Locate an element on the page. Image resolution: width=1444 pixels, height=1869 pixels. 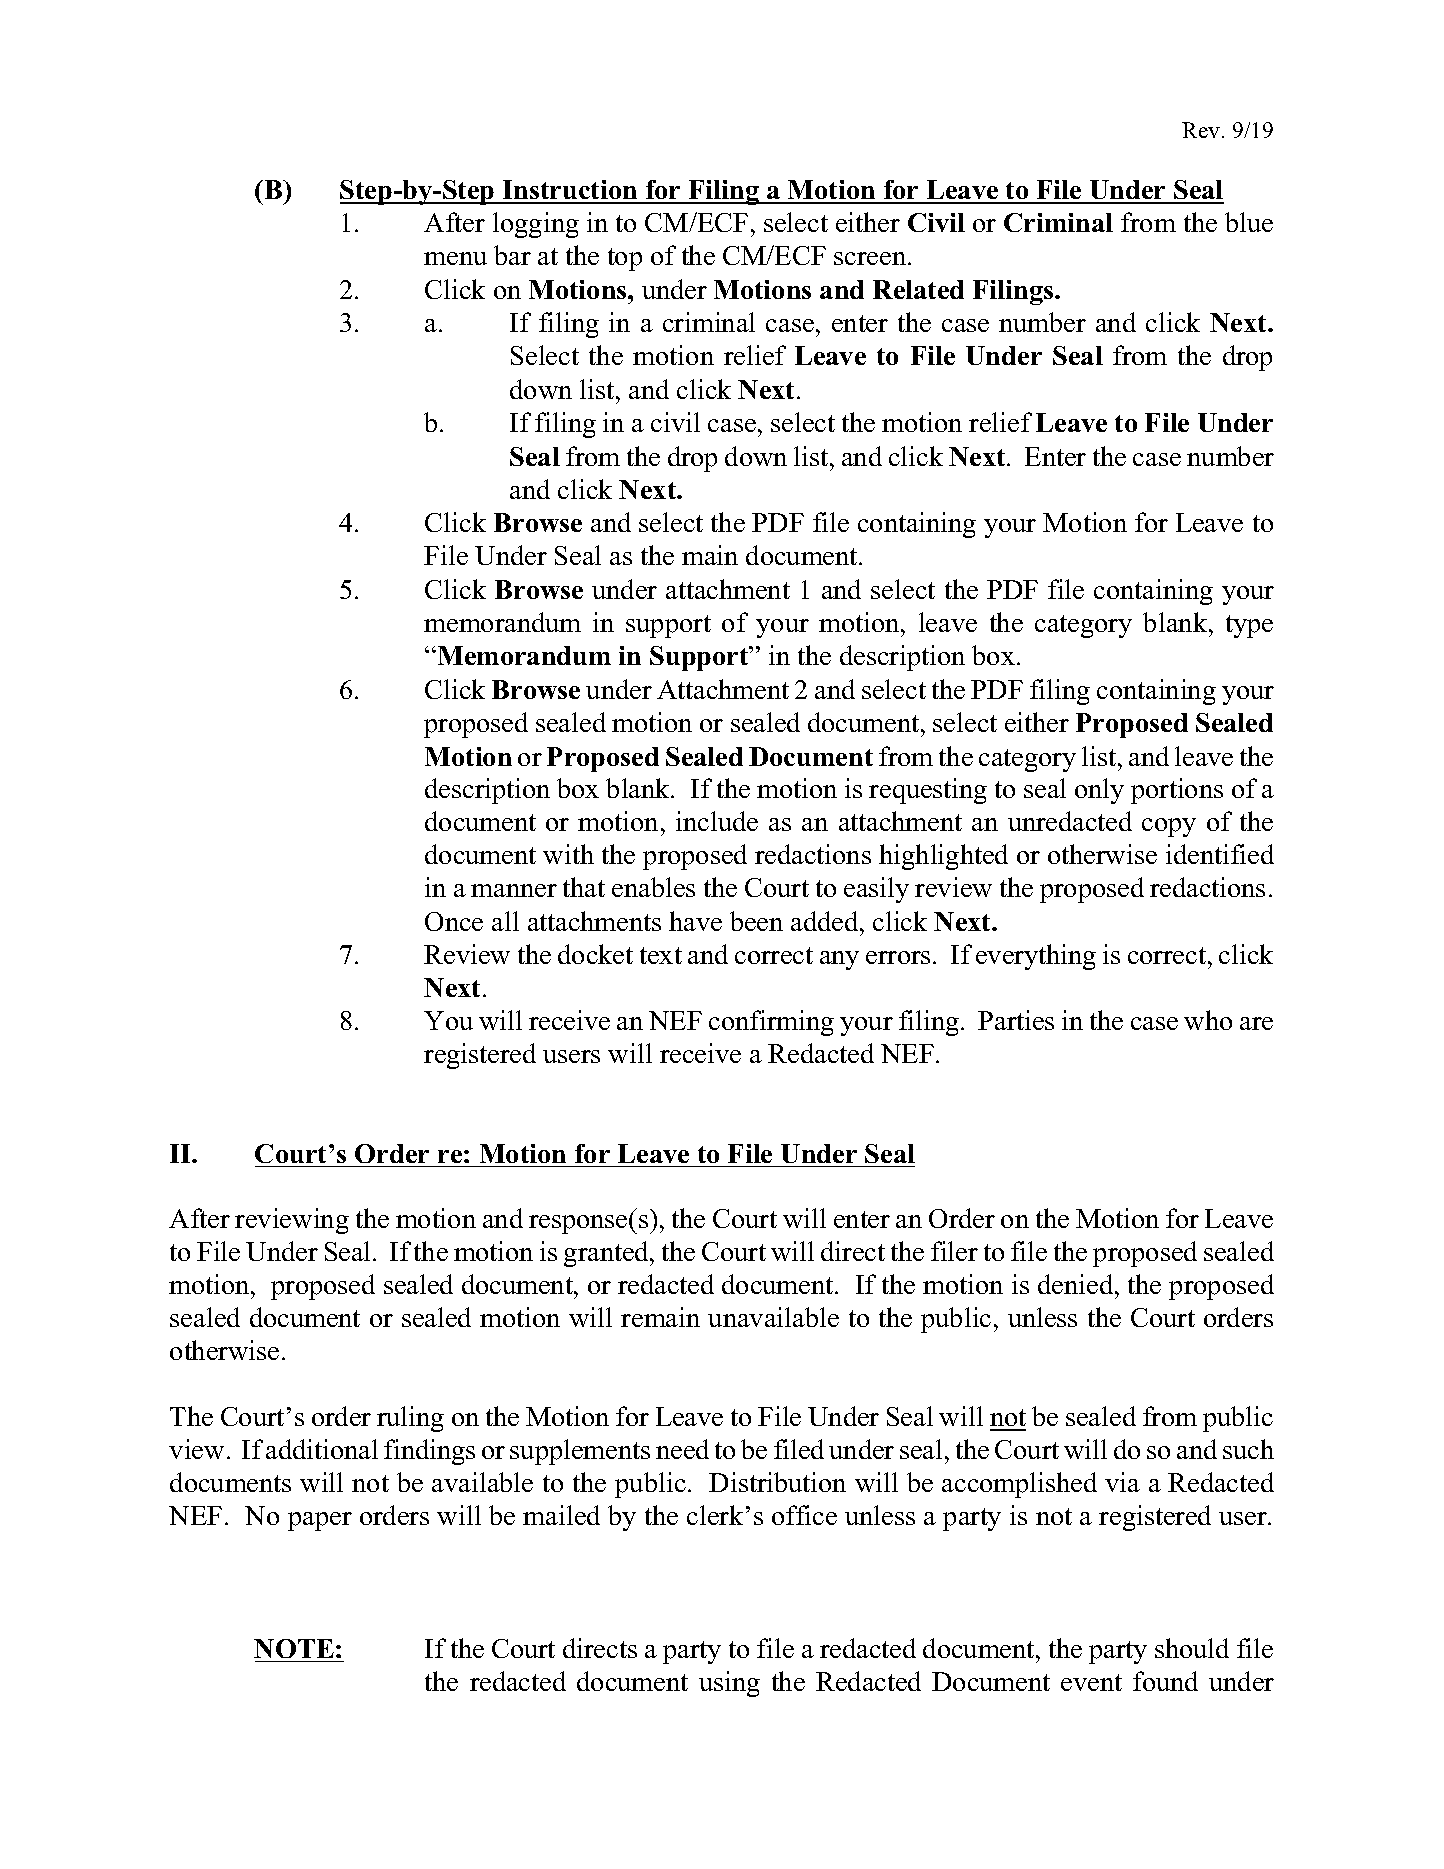
NOTE is located at coordinates (294, 1648).
